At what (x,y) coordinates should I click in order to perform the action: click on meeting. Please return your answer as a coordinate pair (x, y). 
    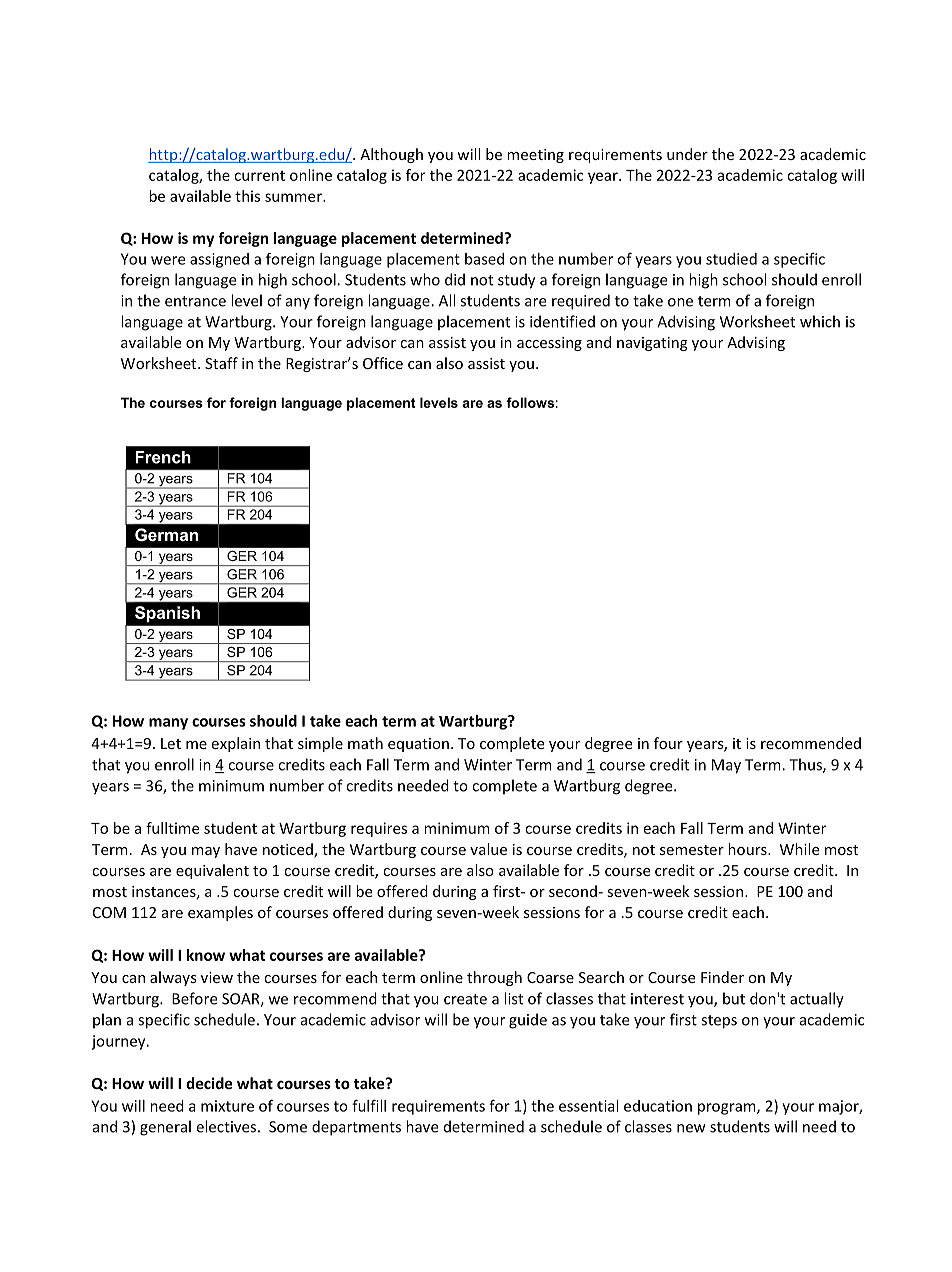
    Looking at the image, I should click on (535, 156).
